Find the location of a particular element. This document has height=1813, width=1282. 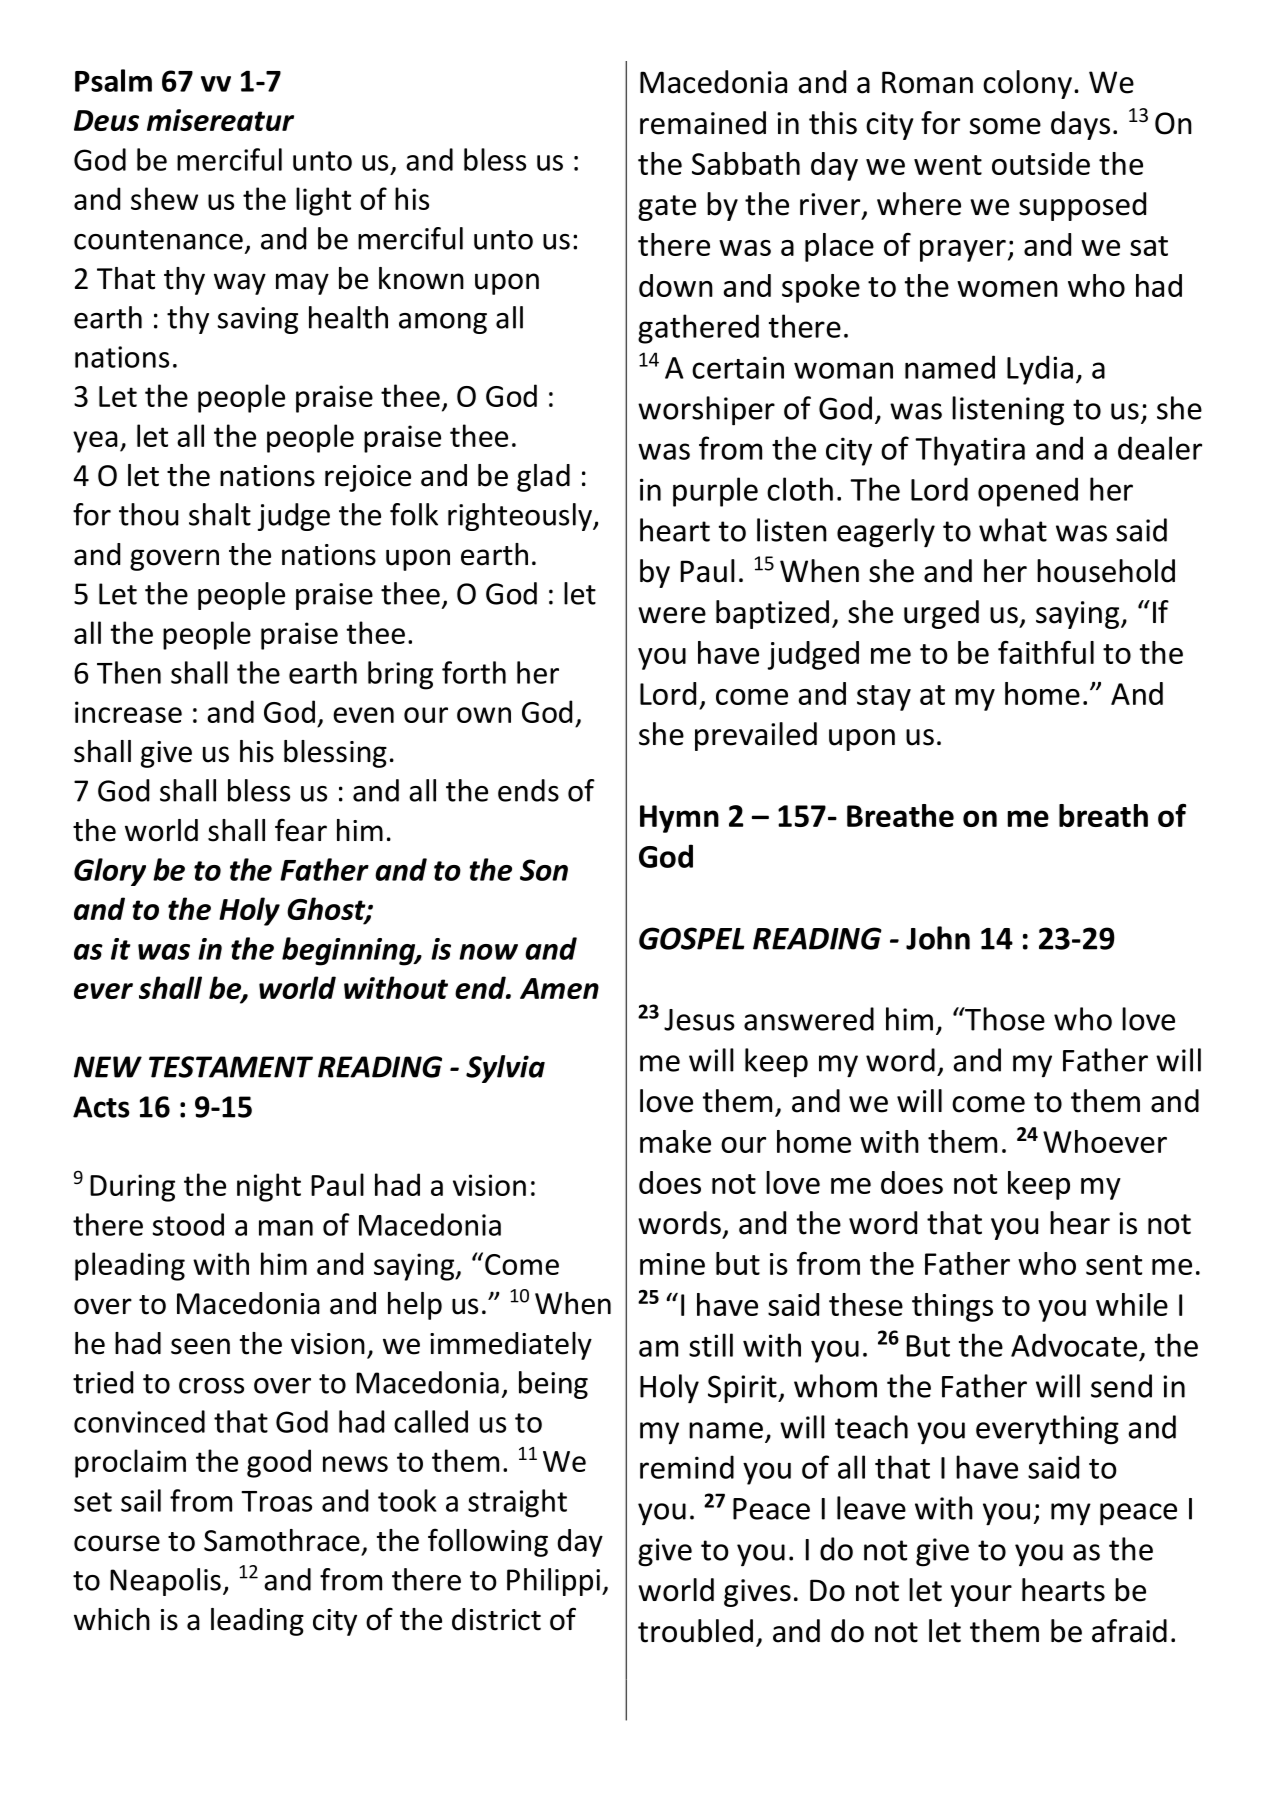

Hymn is located at coordinates (679, 819).
